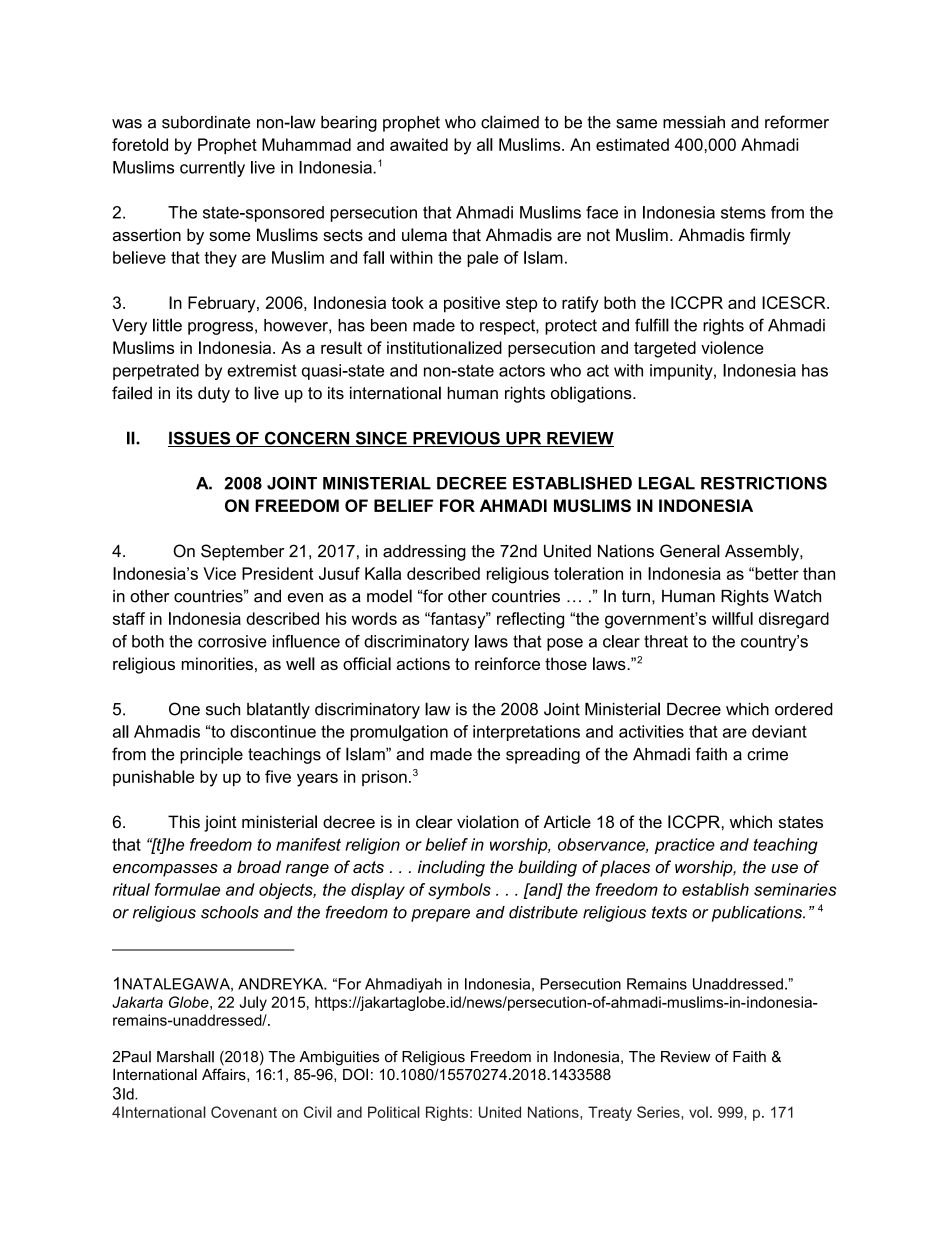  What do you see at coordinates (419, 144) in the image?
I see `awaited` at bounding box center [419, 144].
